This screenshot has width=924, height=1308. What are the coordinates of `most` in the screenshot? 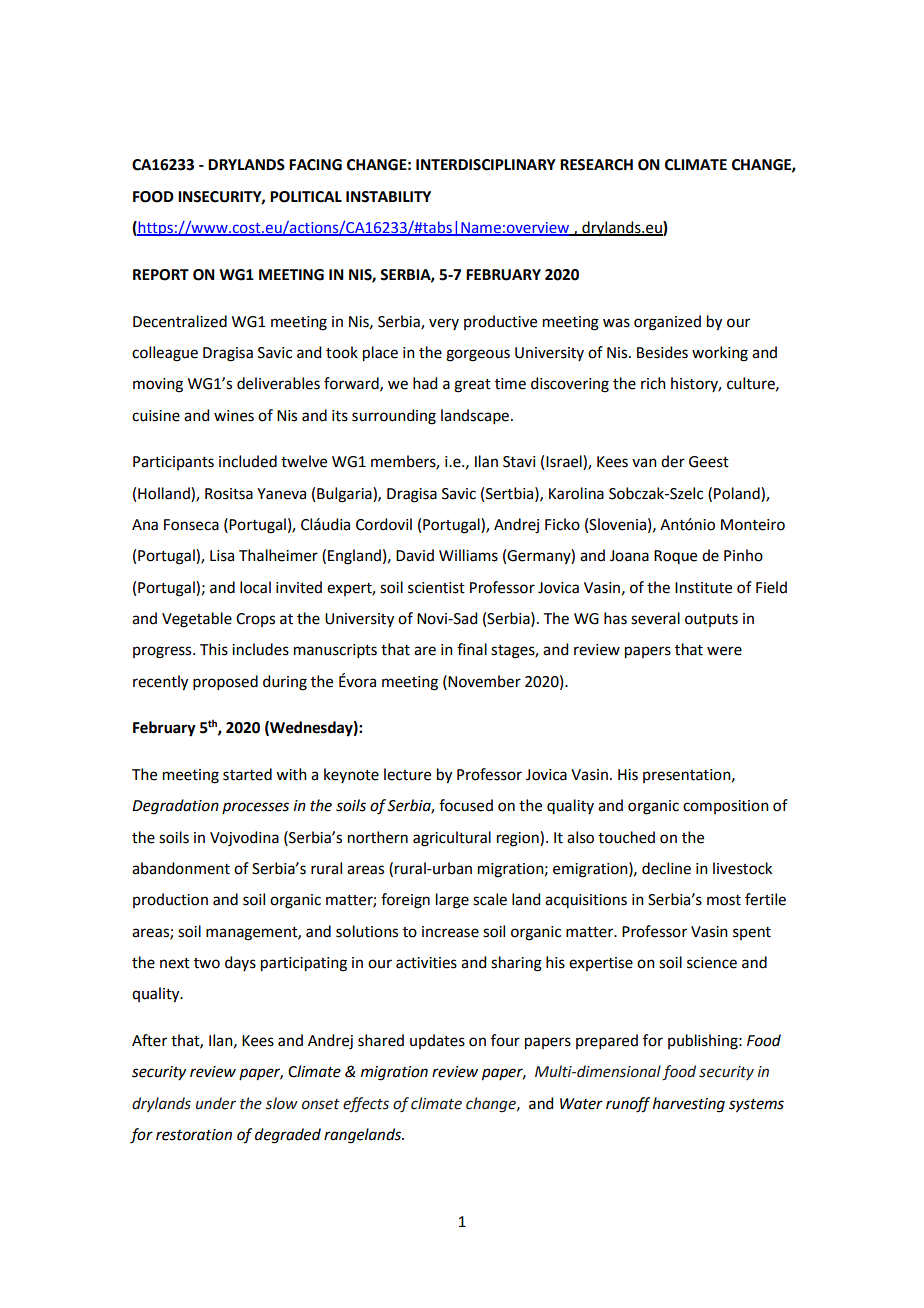 It's located at (724, 900).
